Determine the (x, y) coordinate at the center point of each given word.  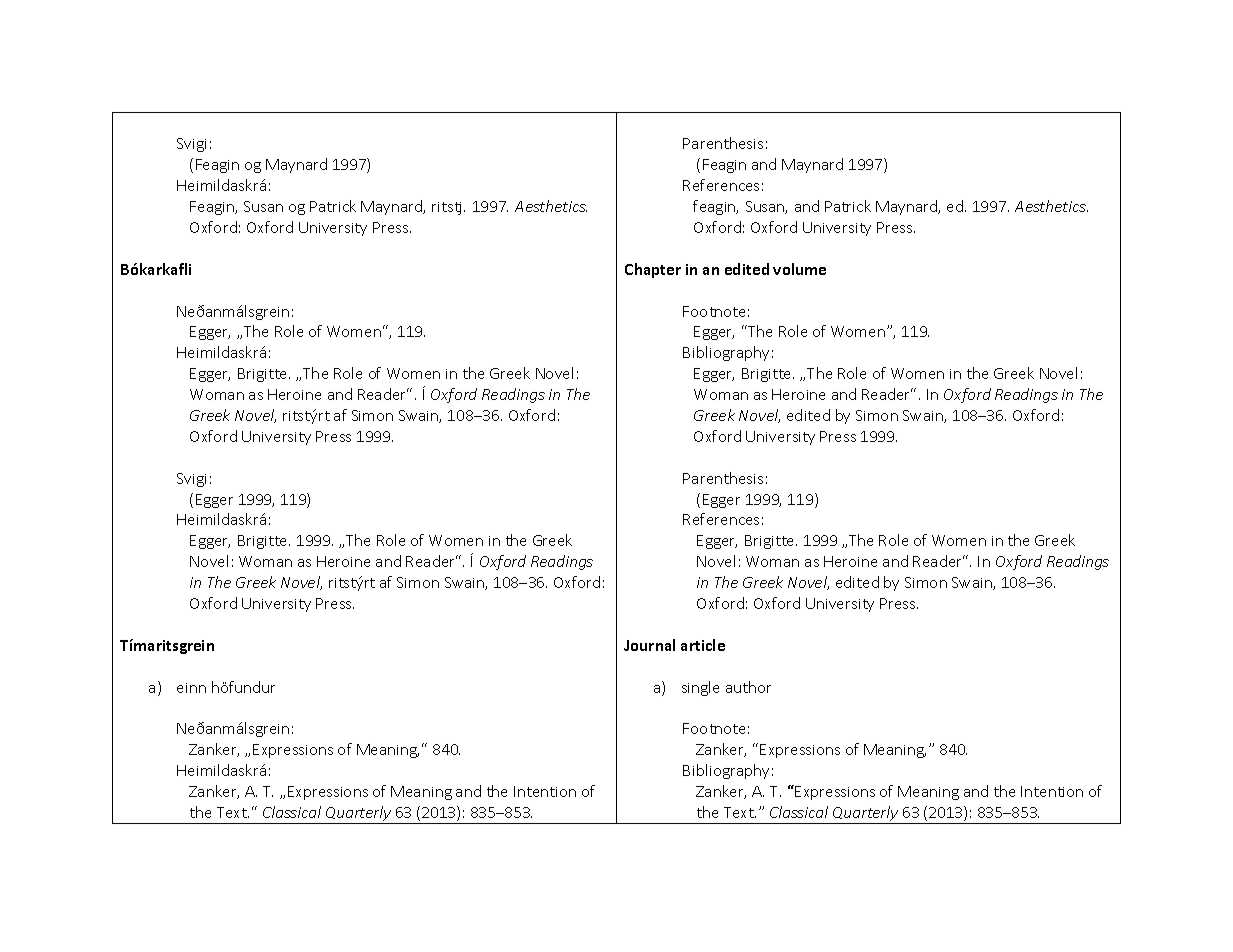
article (703, 645)
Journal (649, 645)
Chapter (653, 270)
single (700, 688)
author (748, 687)
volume (799, 269)
